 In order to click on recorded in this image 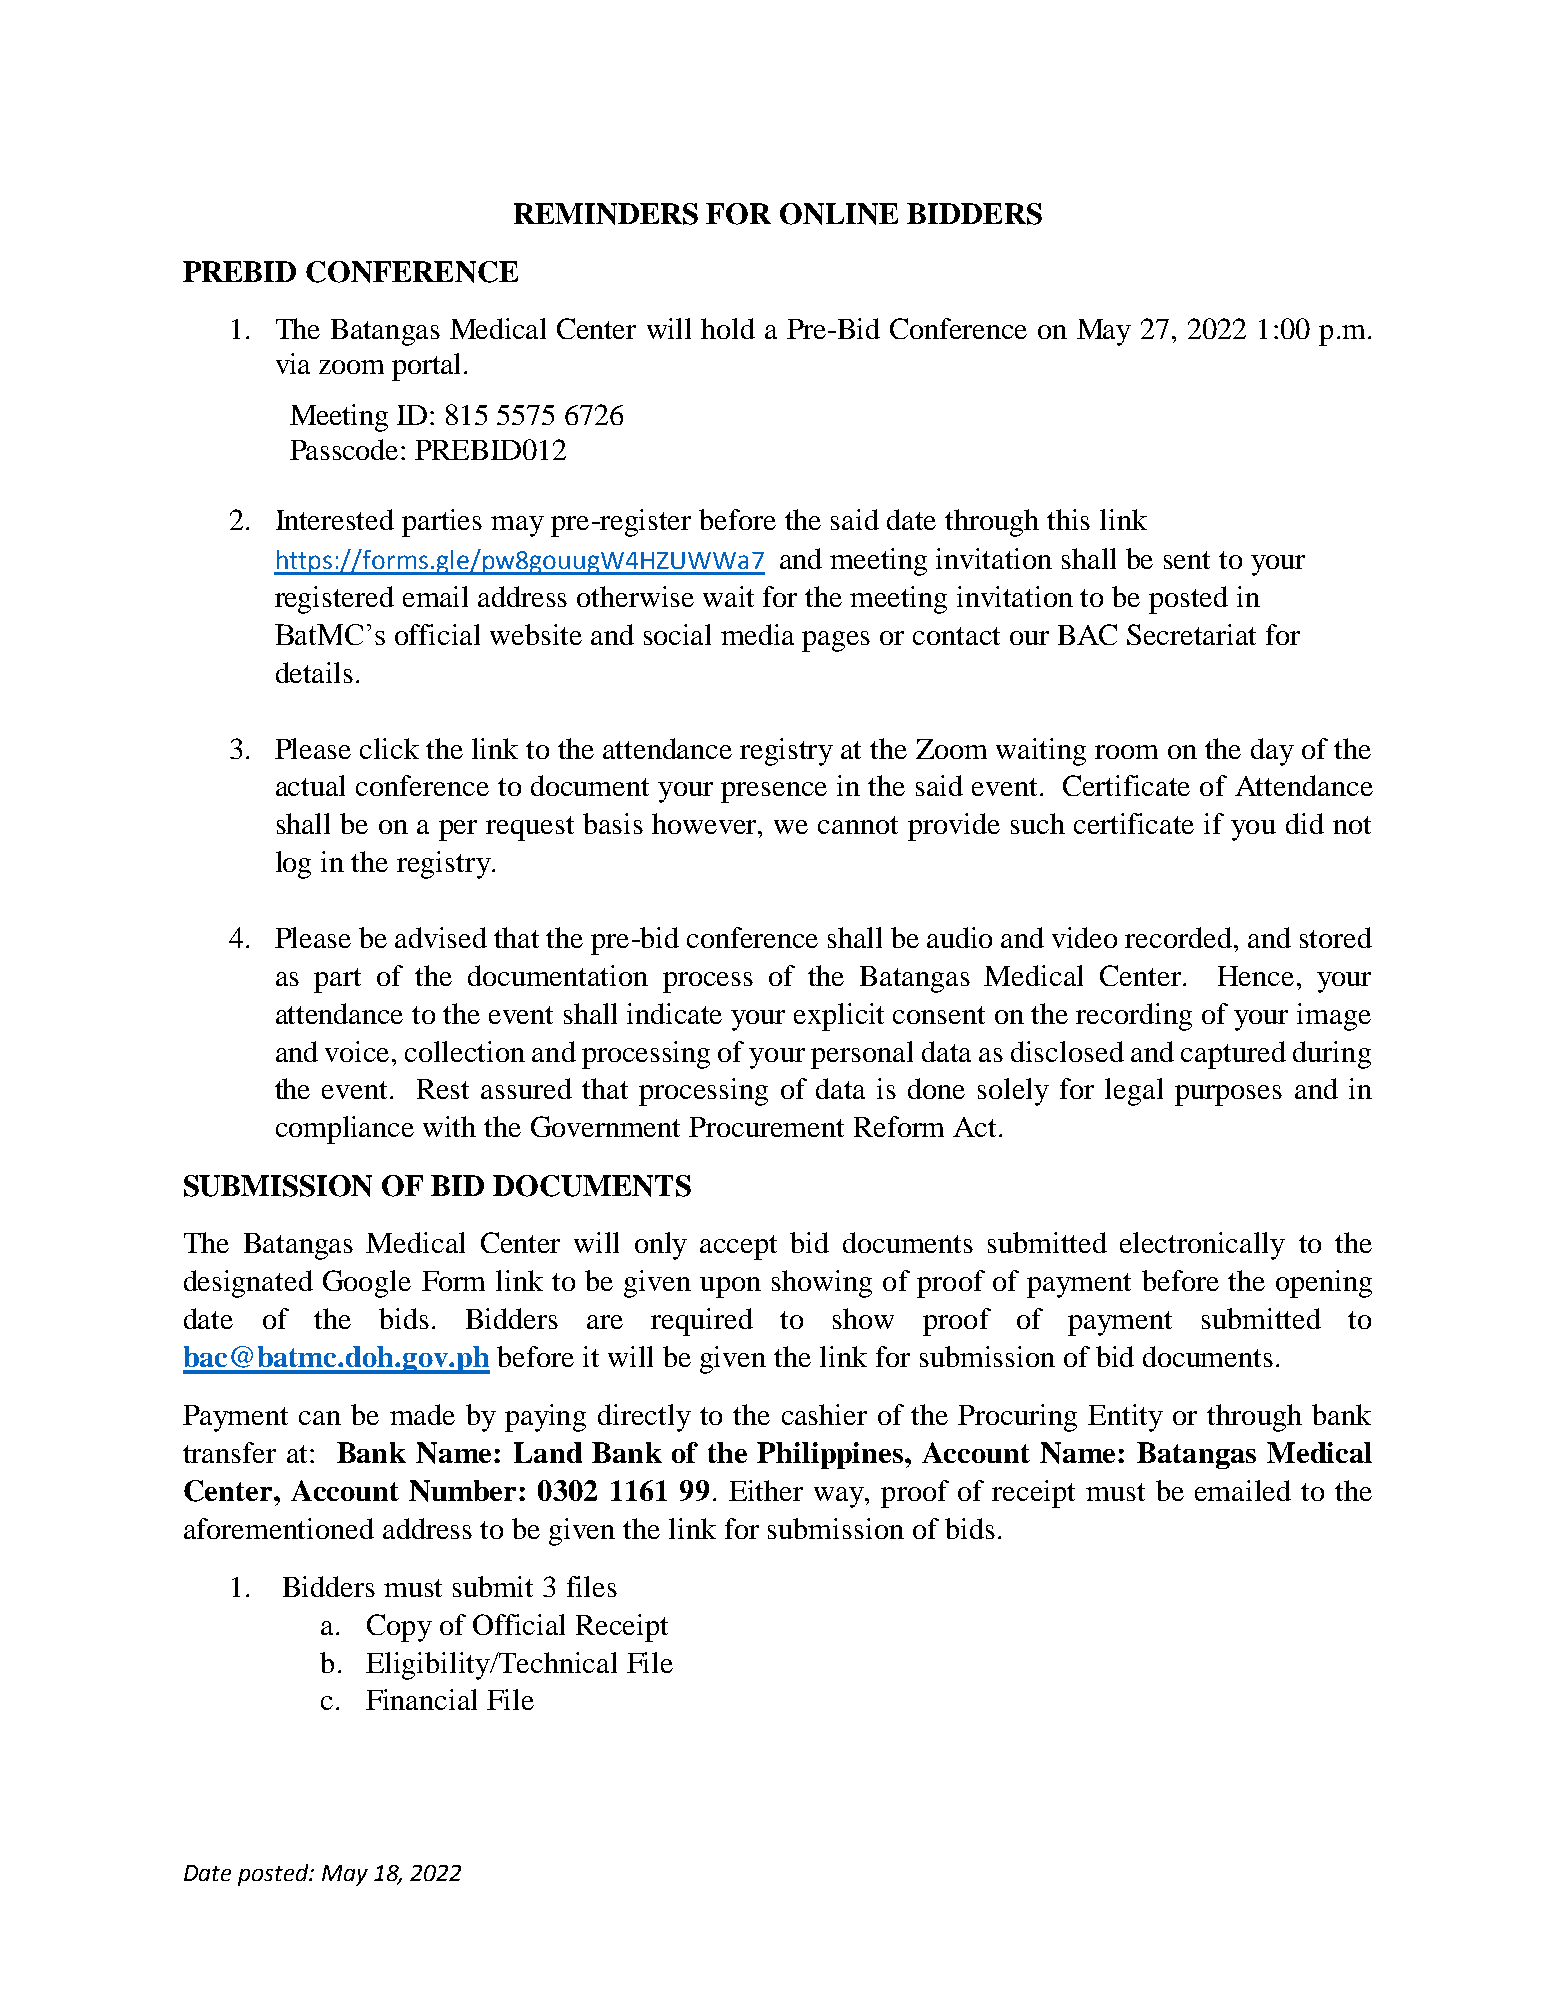, I will do `click(1180, 937)`.
